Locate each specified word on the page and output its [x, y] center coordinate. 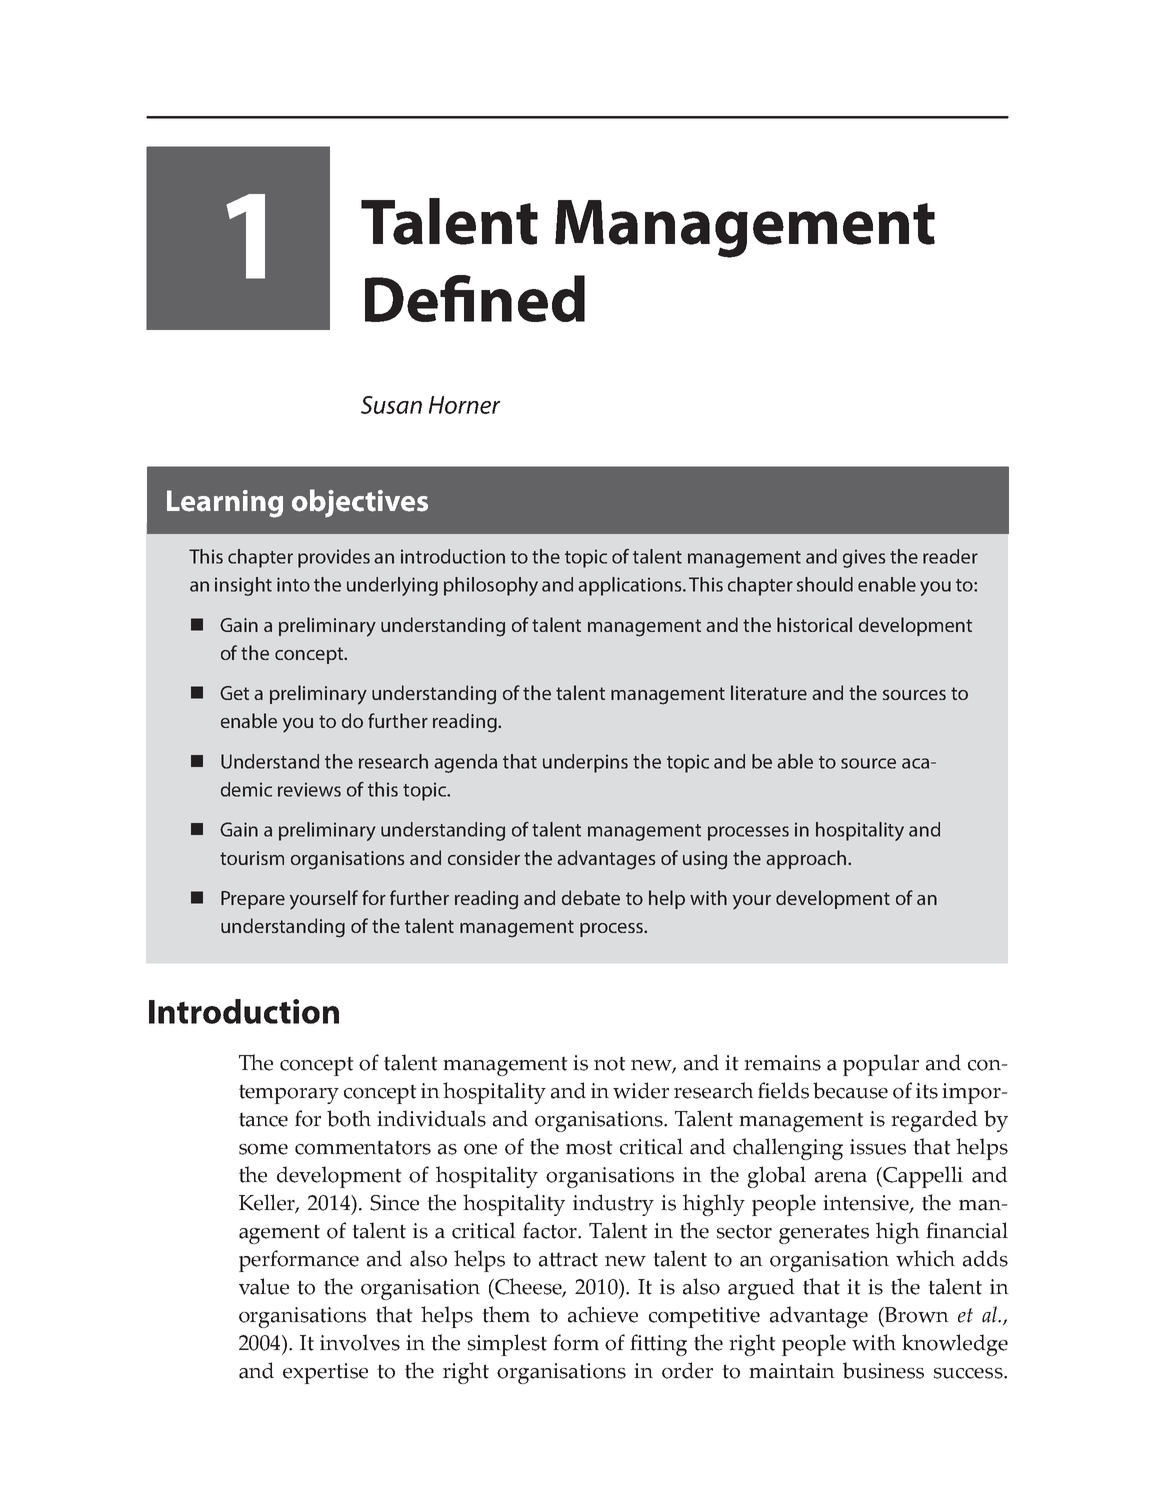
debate [591, 897]
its [927, 1091]
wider [641, 1090]
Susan [391, 405]
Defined [475, 298]
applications [631, 586]
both [349, 1118]
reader [950, 556]
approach [807, 859]
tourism [252, 858]
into [293, 584]
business [883, 1370]
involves [360, 1342]
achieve [603, 1314]
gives [864, 558]
